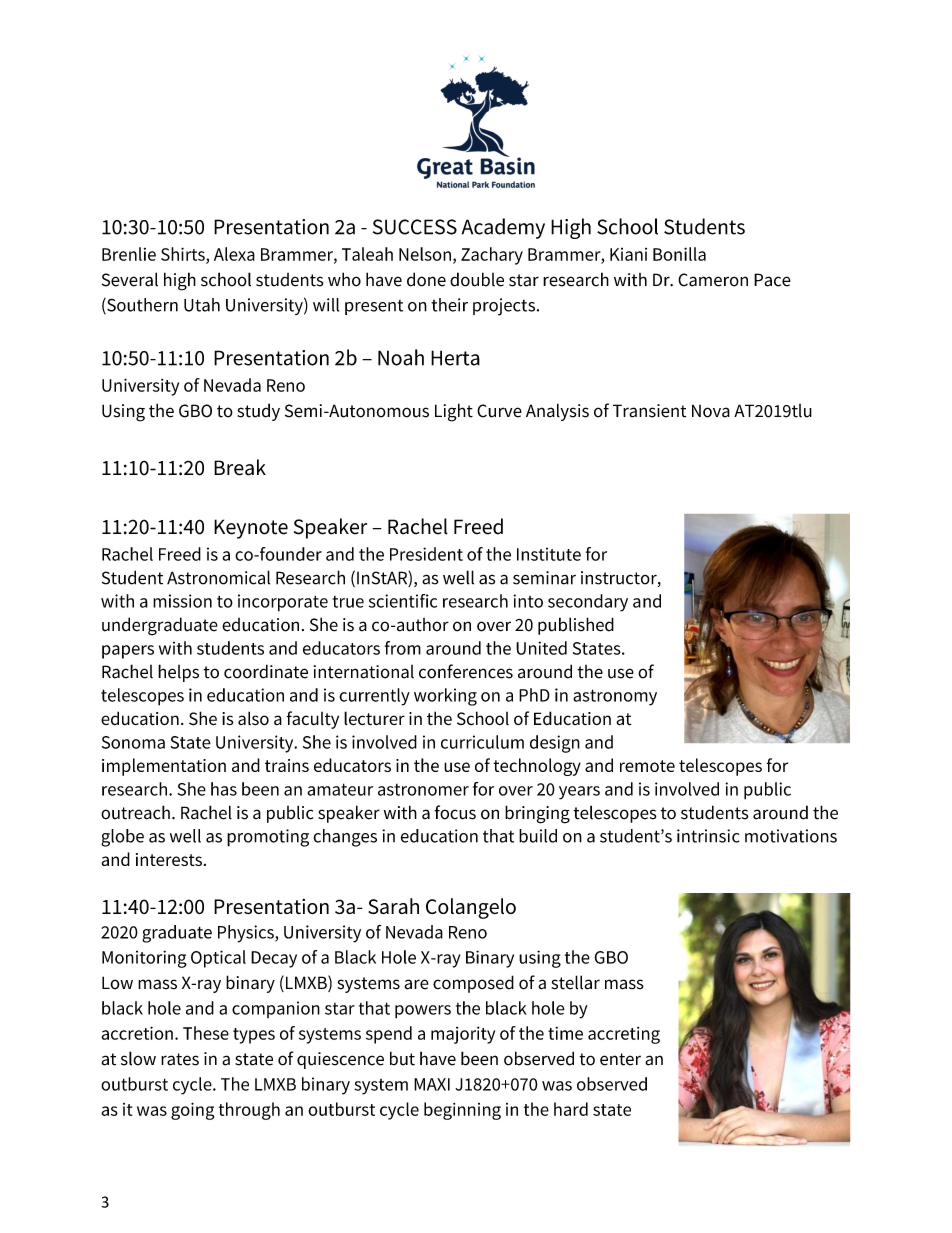  Describe the element at coordinates (426, 554) in the screenshot. I see `President` at that location.
